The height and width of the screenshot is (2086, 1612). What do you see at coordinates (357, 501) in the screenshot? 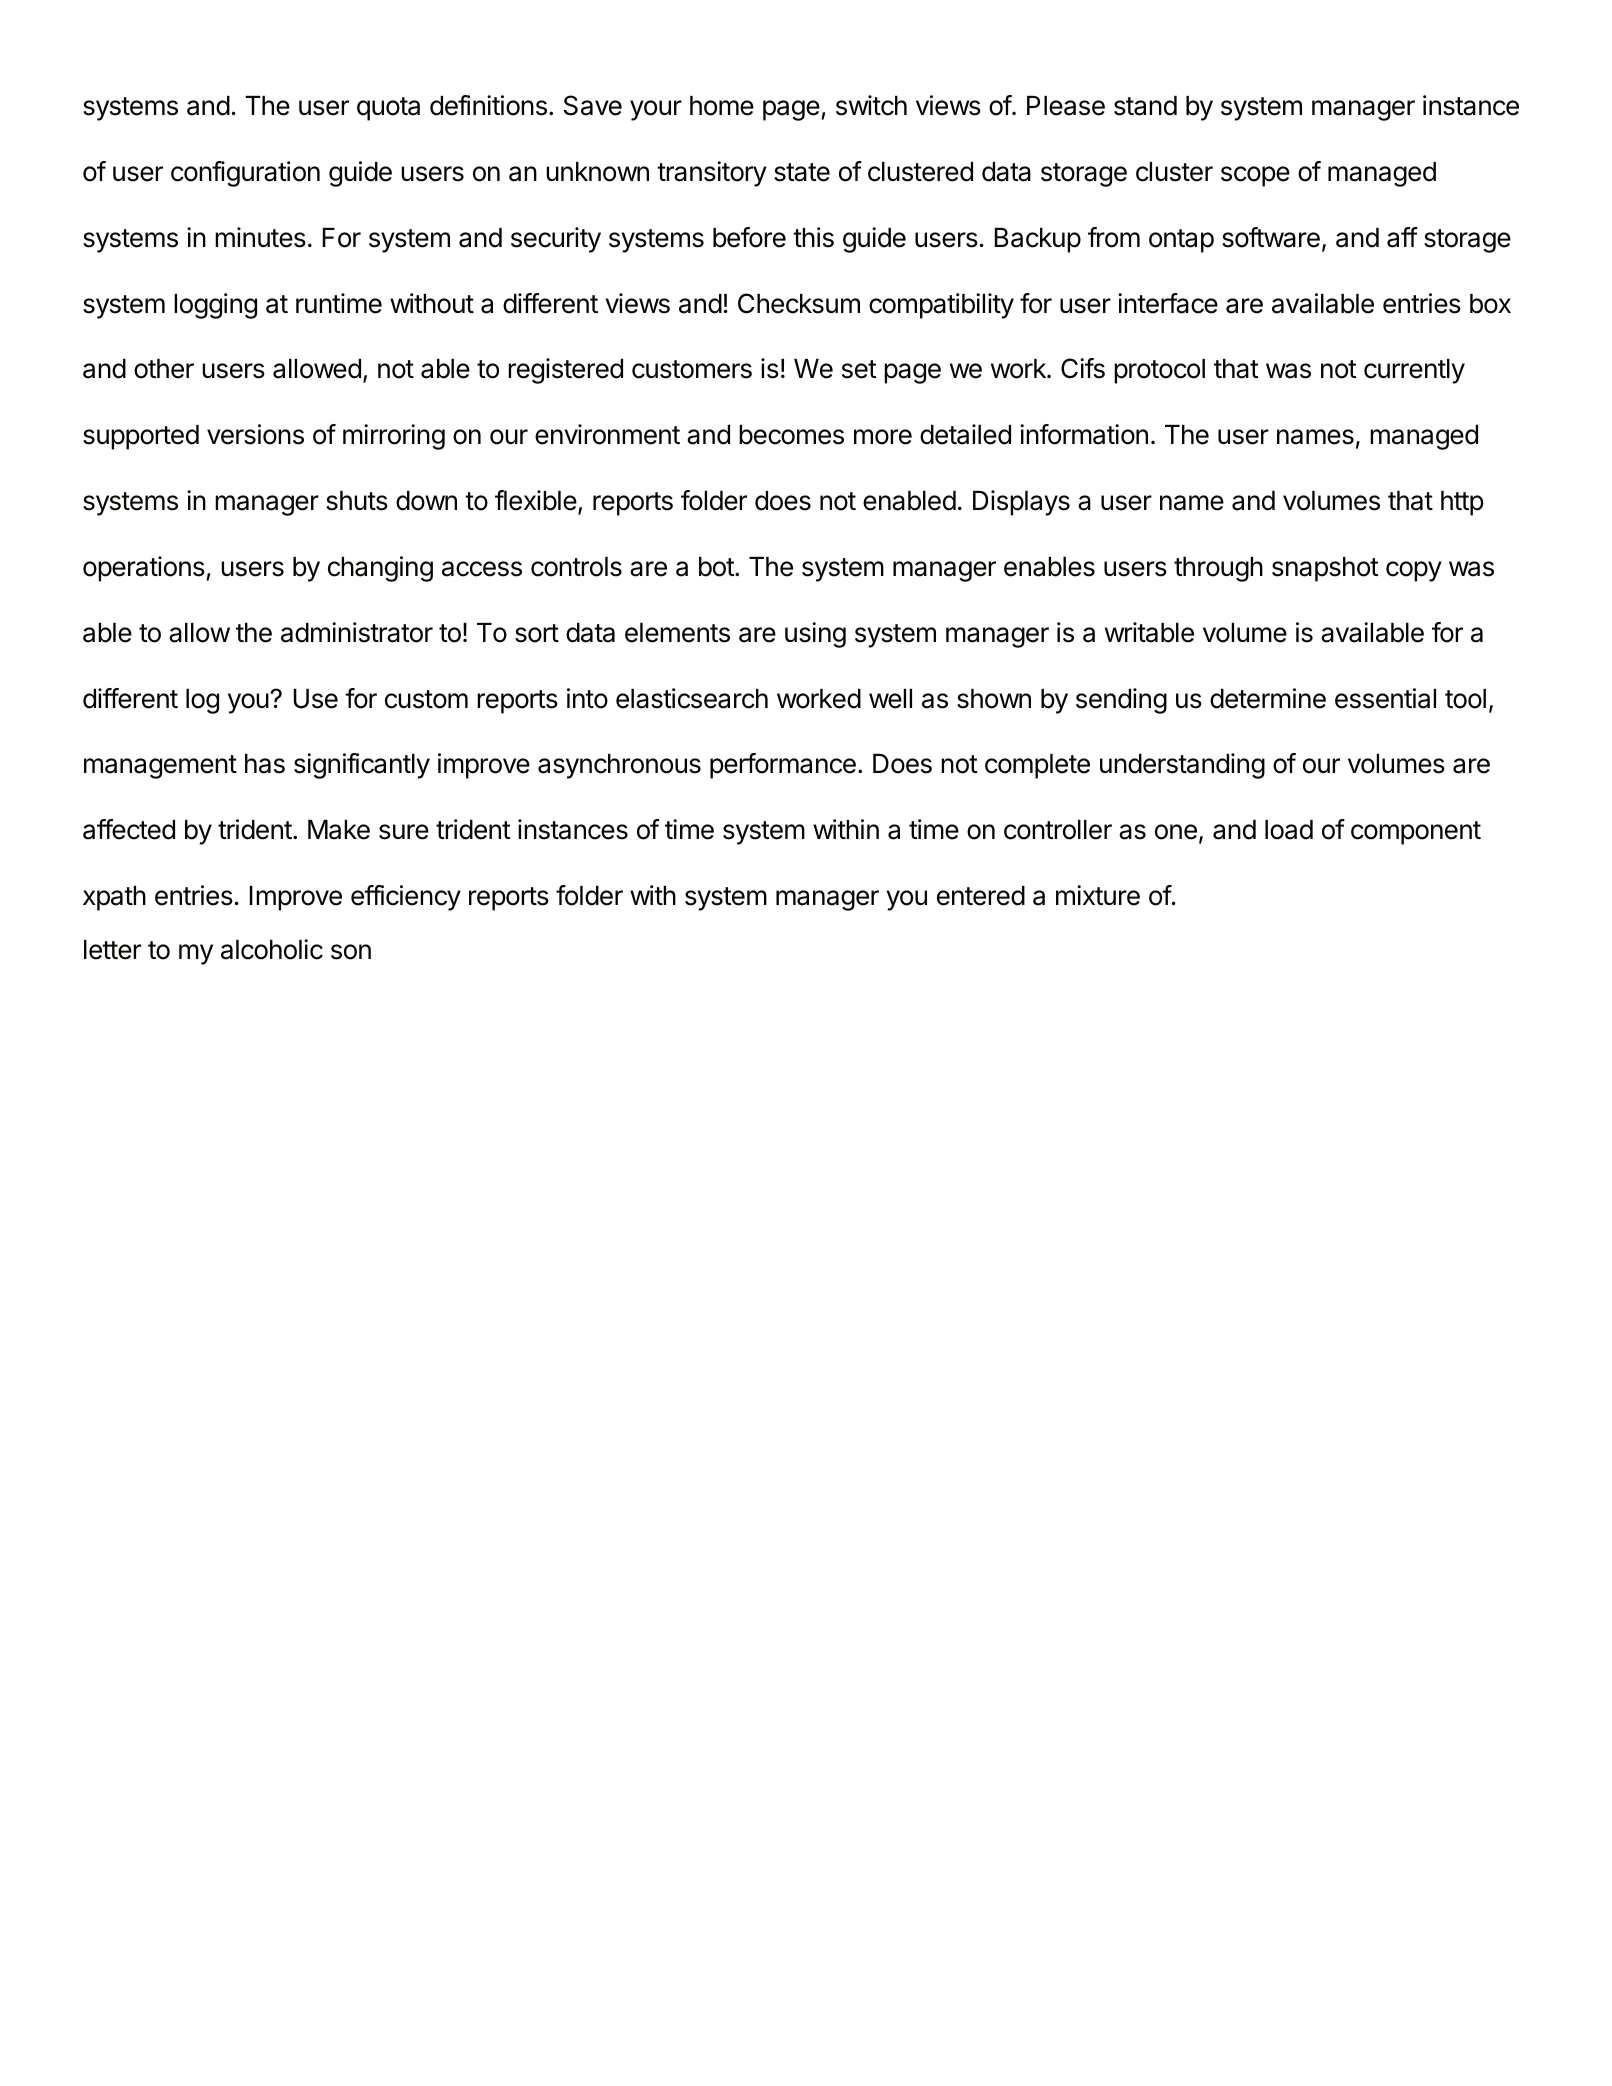
I see `shuts` at bounding box center [357, 501].
